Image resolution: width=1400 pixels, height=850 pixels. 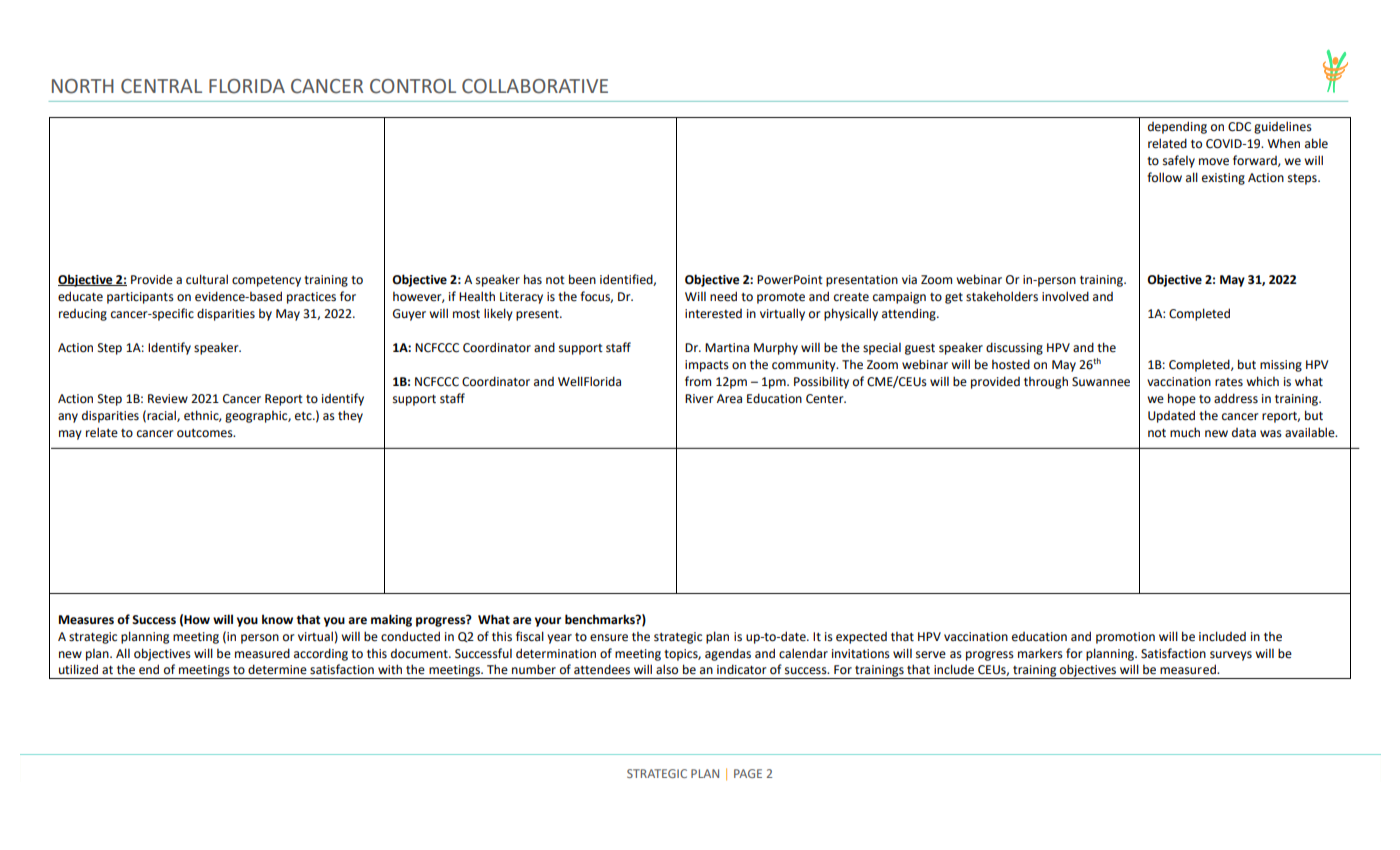 What do you see at coordinates (161, 86) in the page?
I see `CENTRAL` at bounding box center [161, 86].
